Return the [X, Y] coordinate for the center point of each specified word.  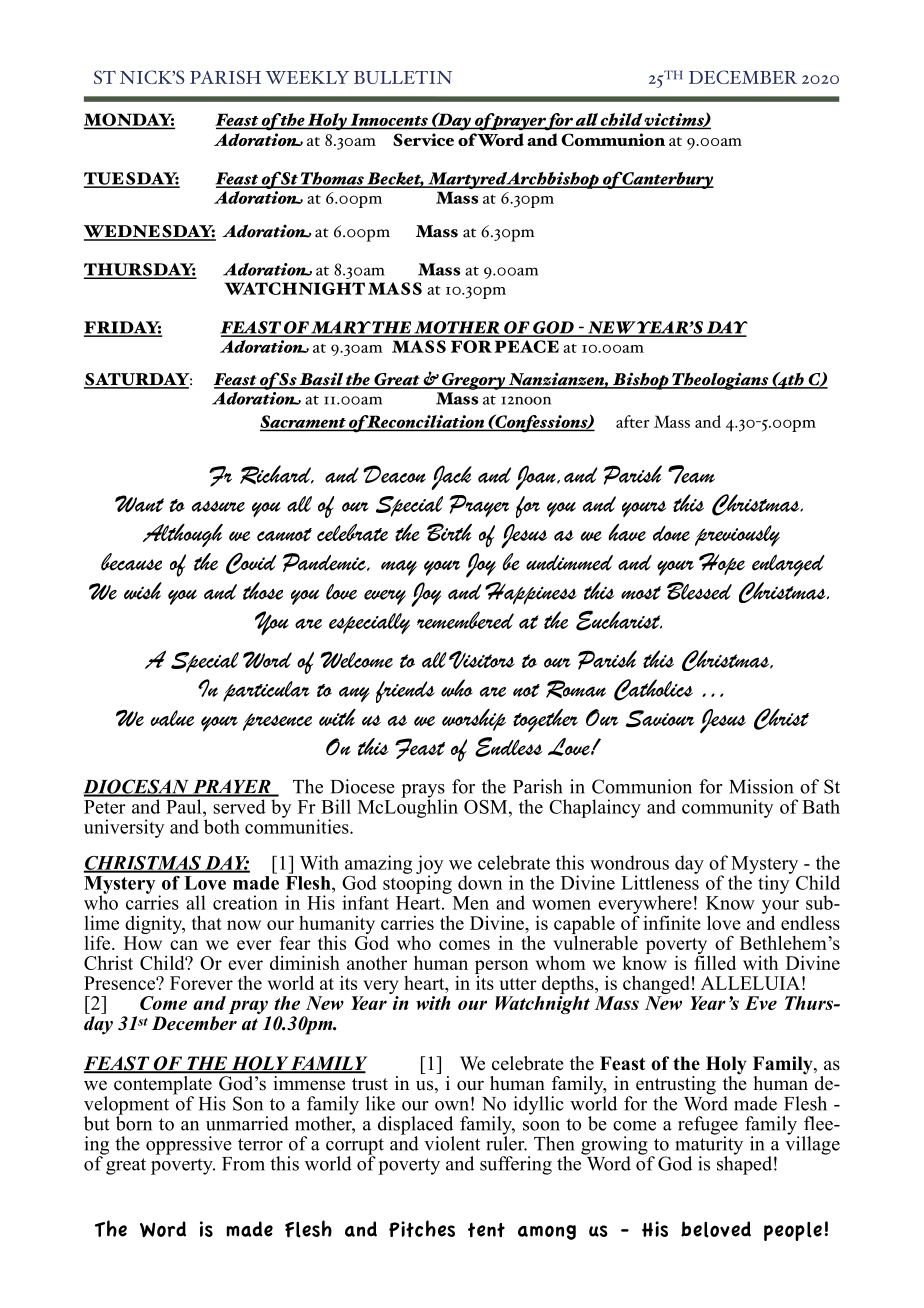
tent [486, 1230]
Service [423, 139]
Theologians [720, 381]
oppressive [189, 1145]
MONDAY [129, 120]
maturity [709, 1145]
